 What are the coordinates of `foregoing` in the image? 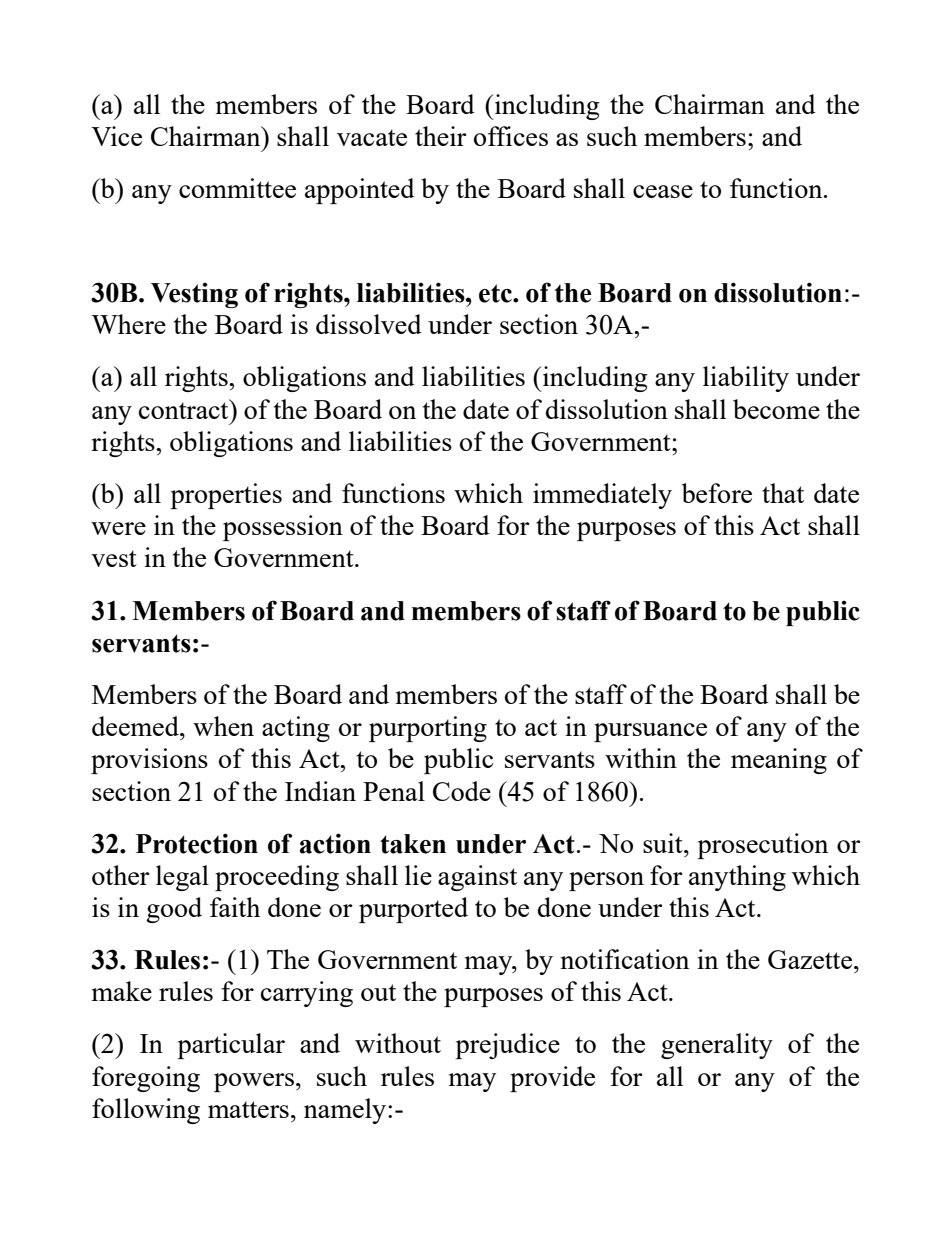 It's located at (146, 1079).
